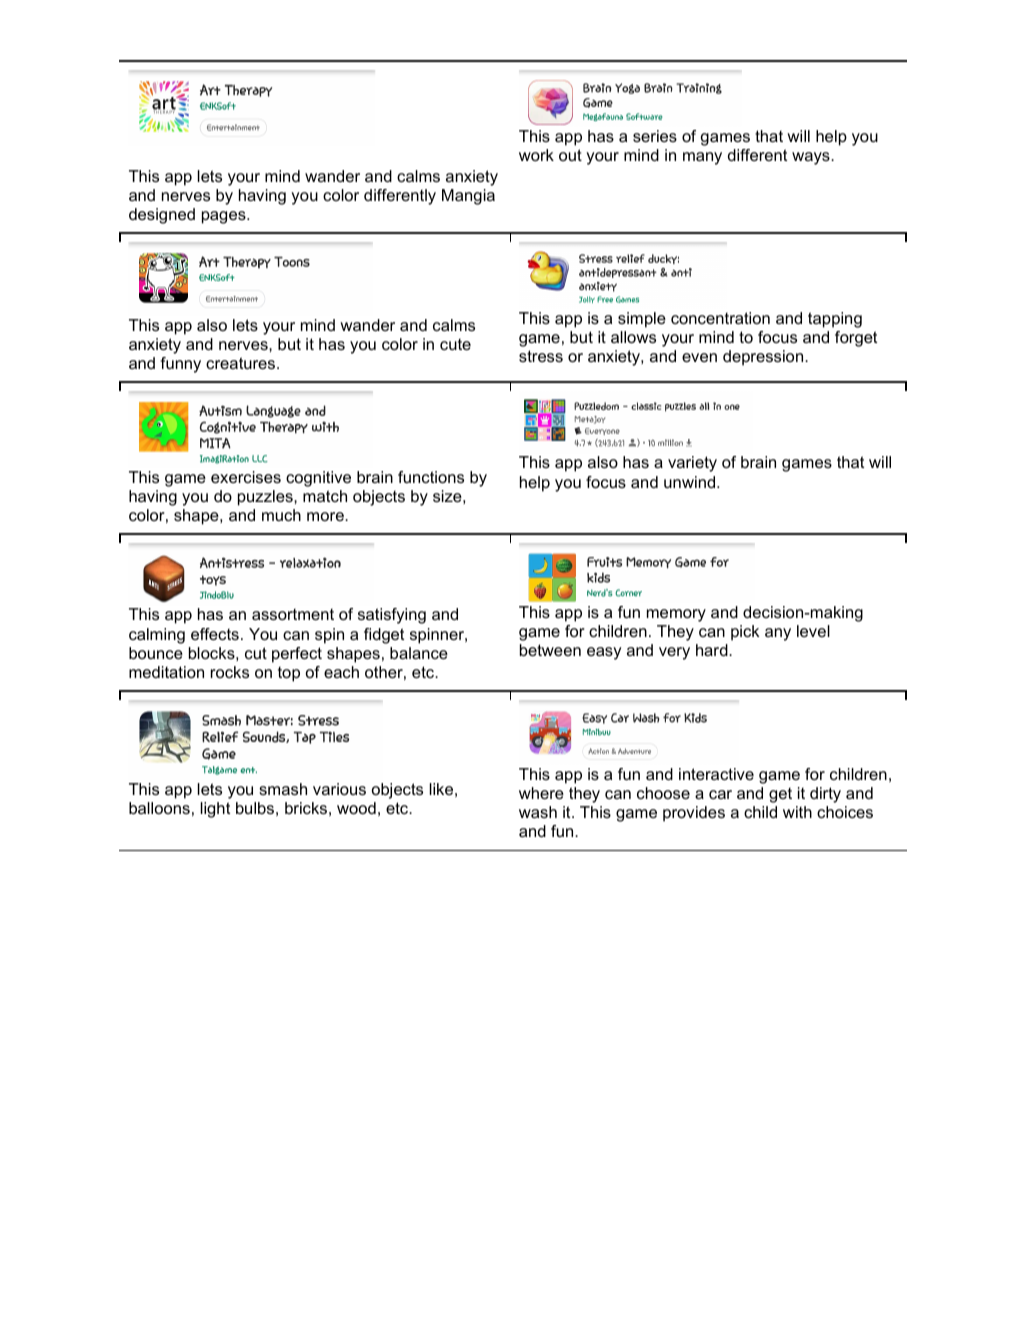 The height and width of the screenshot is (1321, 1021). What do you see at coordinates (215, 810) in the screenshot?
I see `light` at bounding box center [215, 810].
